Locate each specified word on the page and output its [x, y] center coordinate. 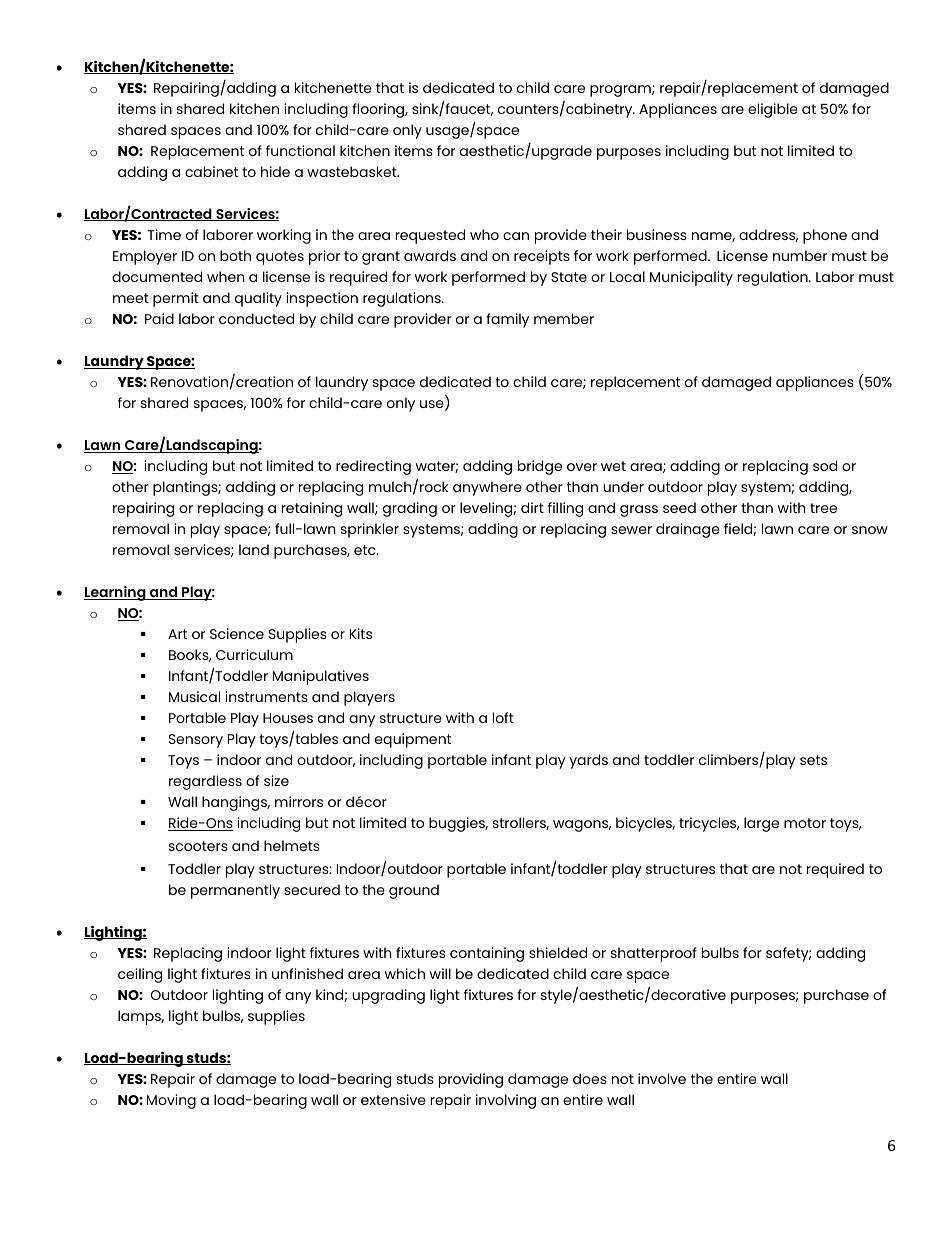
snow [870, 530]
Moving [171, 1101]
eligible [773, 110]
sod [825, 465]
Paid [159, 318]
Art [177, 634]
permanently [235, 891]
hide [275, 171]
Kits [361, 633]
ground [414, 891]
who [484, 234]
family [507, 320]
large [761, 824]
